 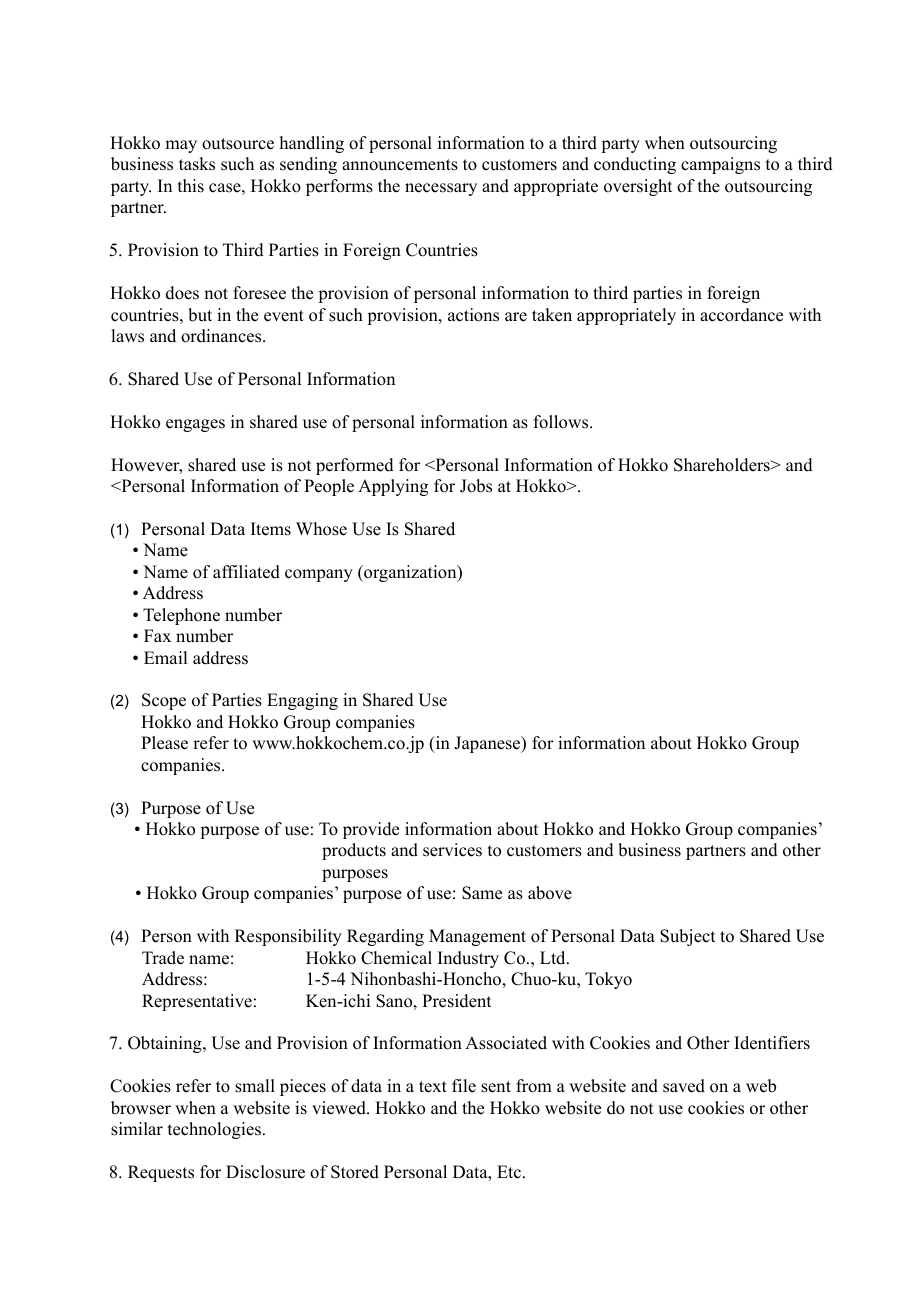 What do you see at coordinates (488, 744) in the image?
I see `Japanese` at bounding box center [488, 744].
